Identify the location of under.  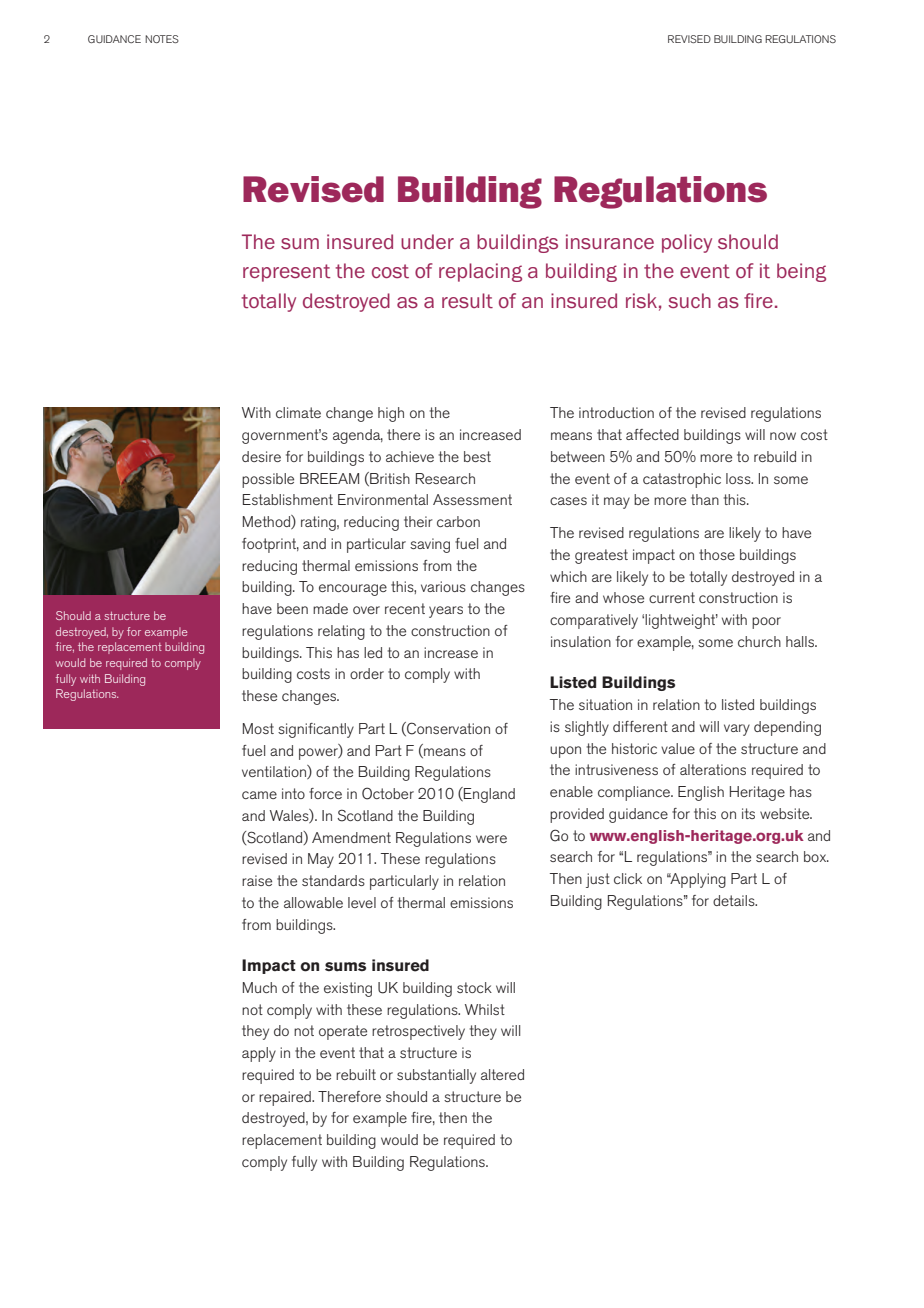
(427, 241).
